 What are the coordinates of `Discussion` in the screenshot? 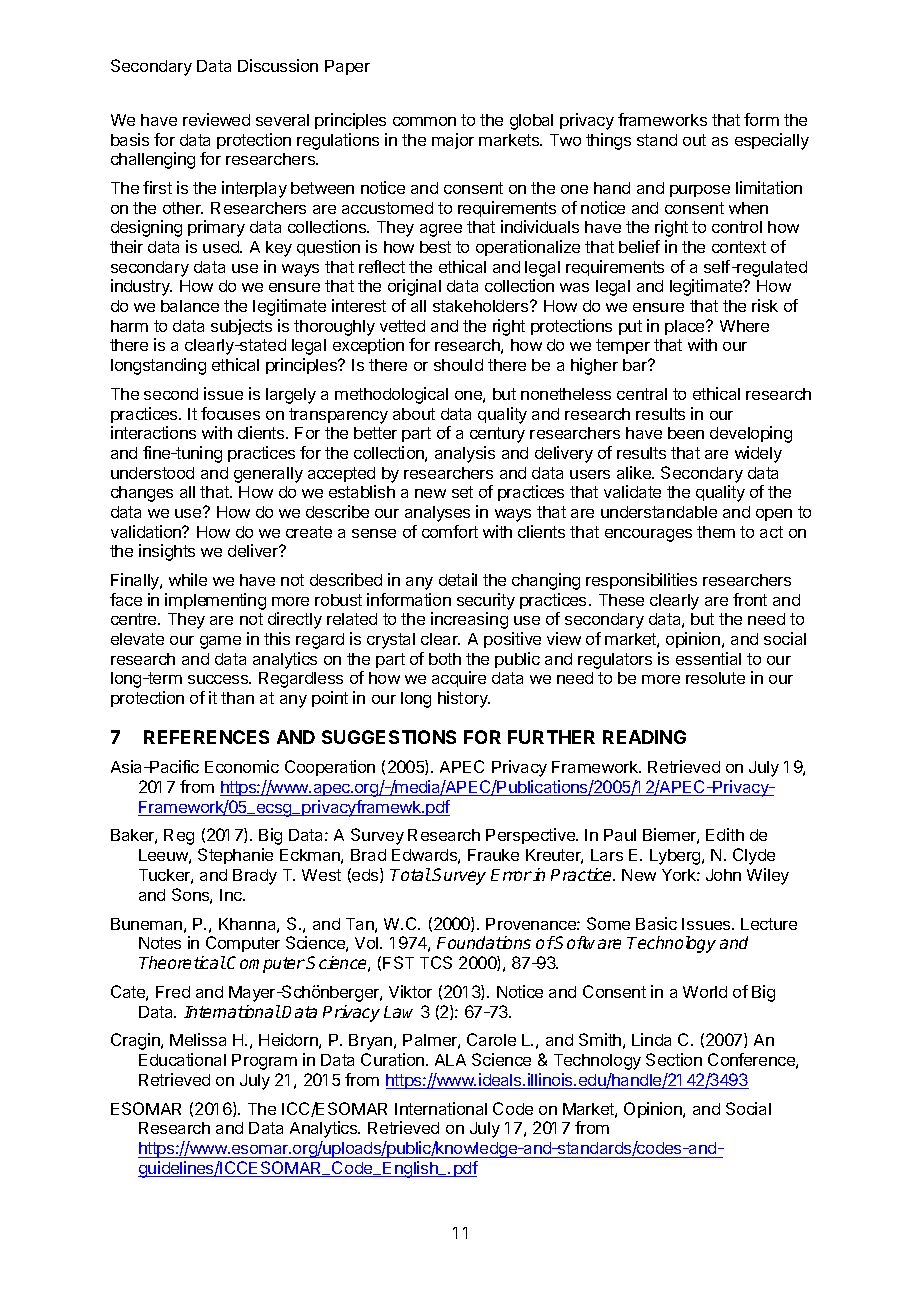 It's located at (278, 65).
